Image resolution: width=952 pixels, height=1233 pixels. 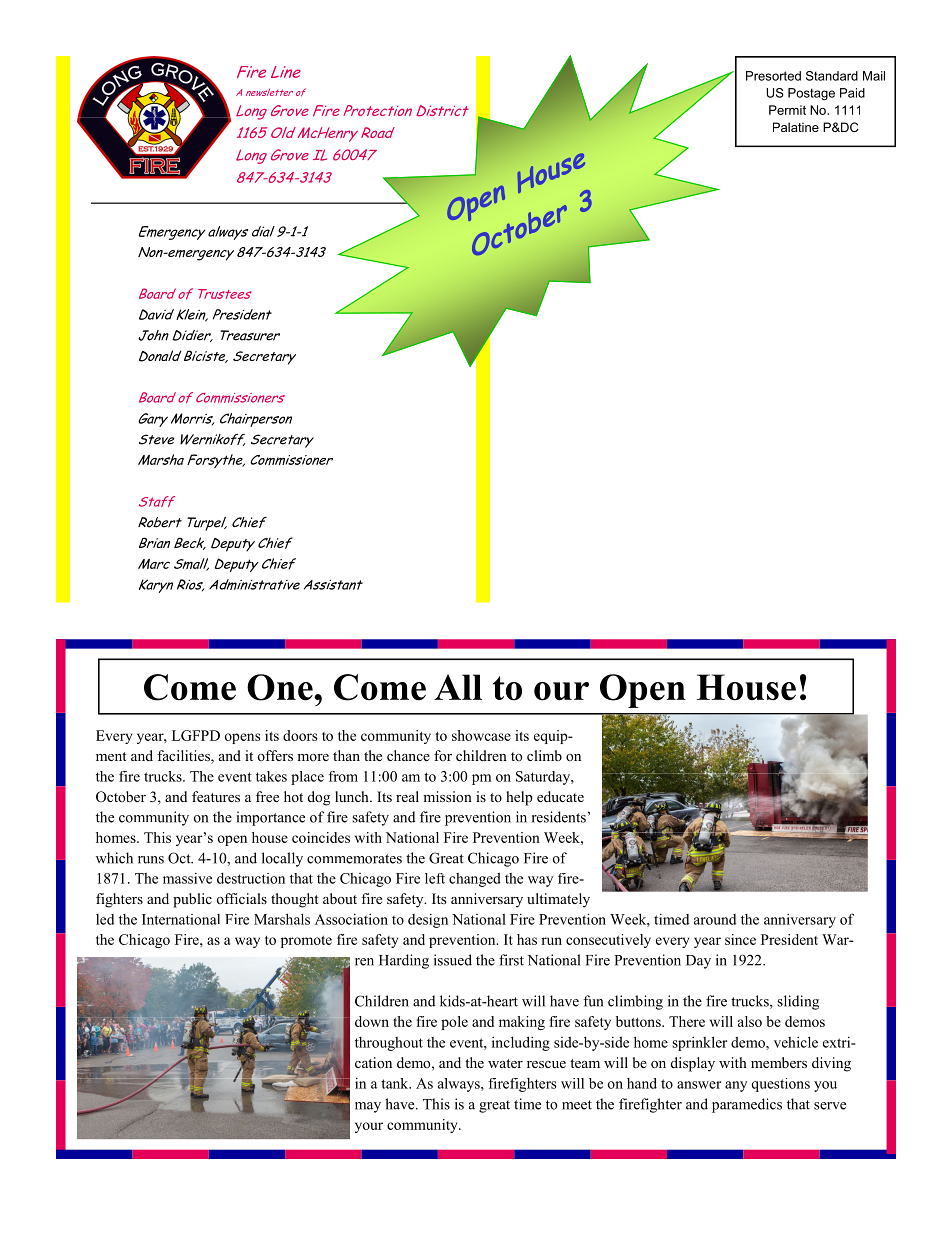 I want to click on Postage, so click(x=811, y=94).
